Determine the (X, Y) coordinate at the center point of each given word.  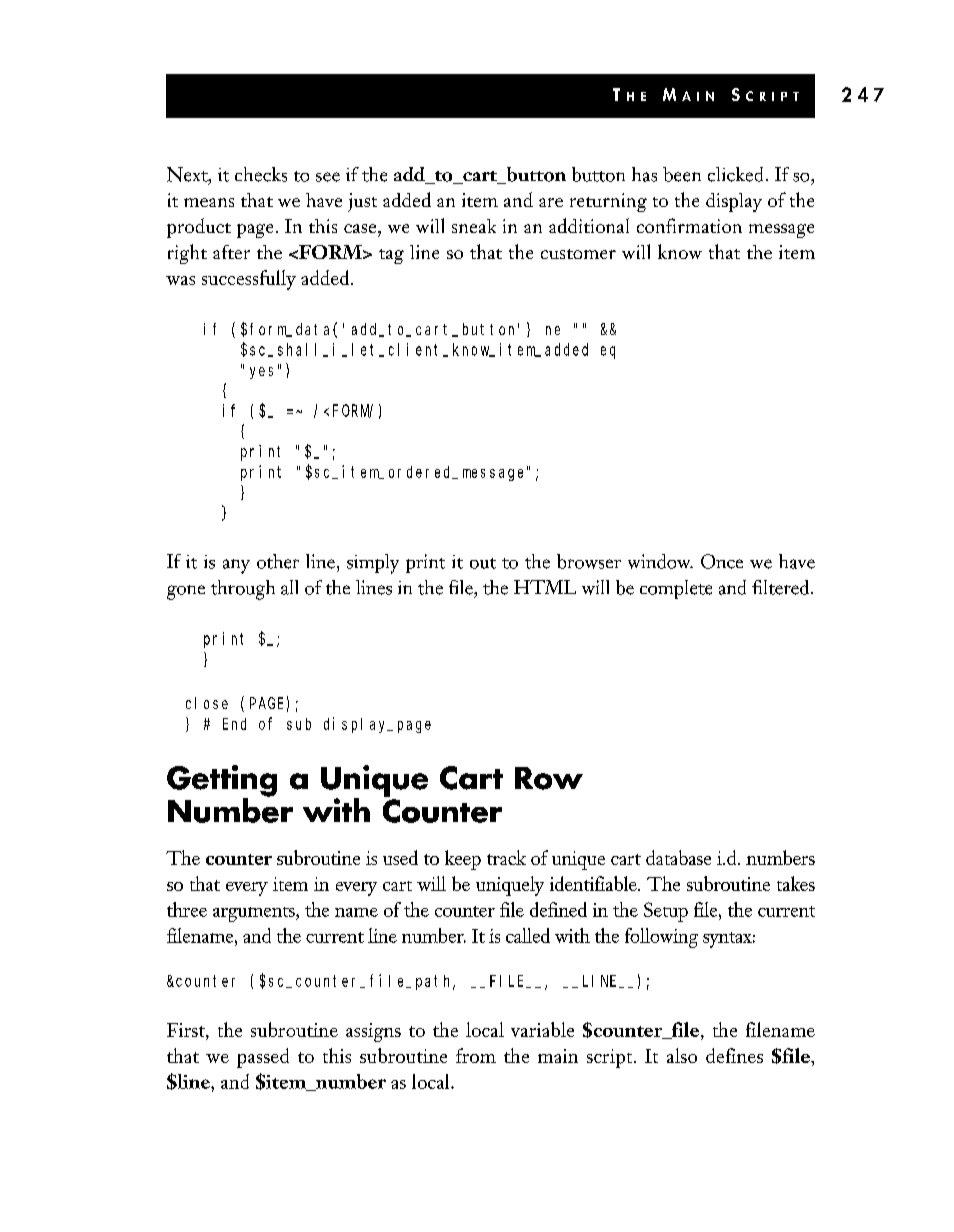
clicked (735, 174)
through (243, 590)
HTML (545, 587)
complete (676, 589)
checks (261, 174)
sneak (474, 226)
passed (263, 1058)
